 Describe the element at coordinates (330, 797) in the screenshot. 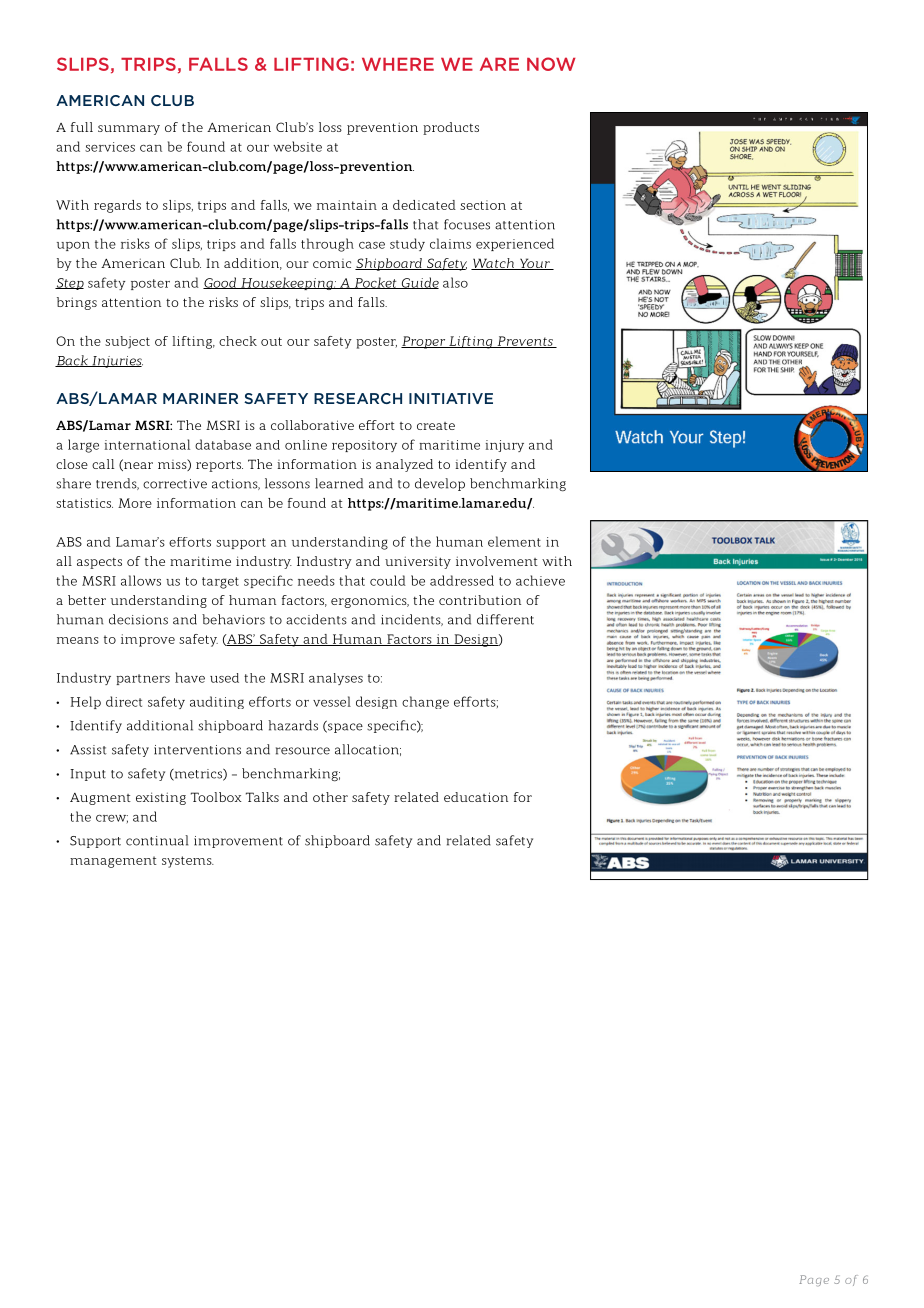

I see `other` at that location.
